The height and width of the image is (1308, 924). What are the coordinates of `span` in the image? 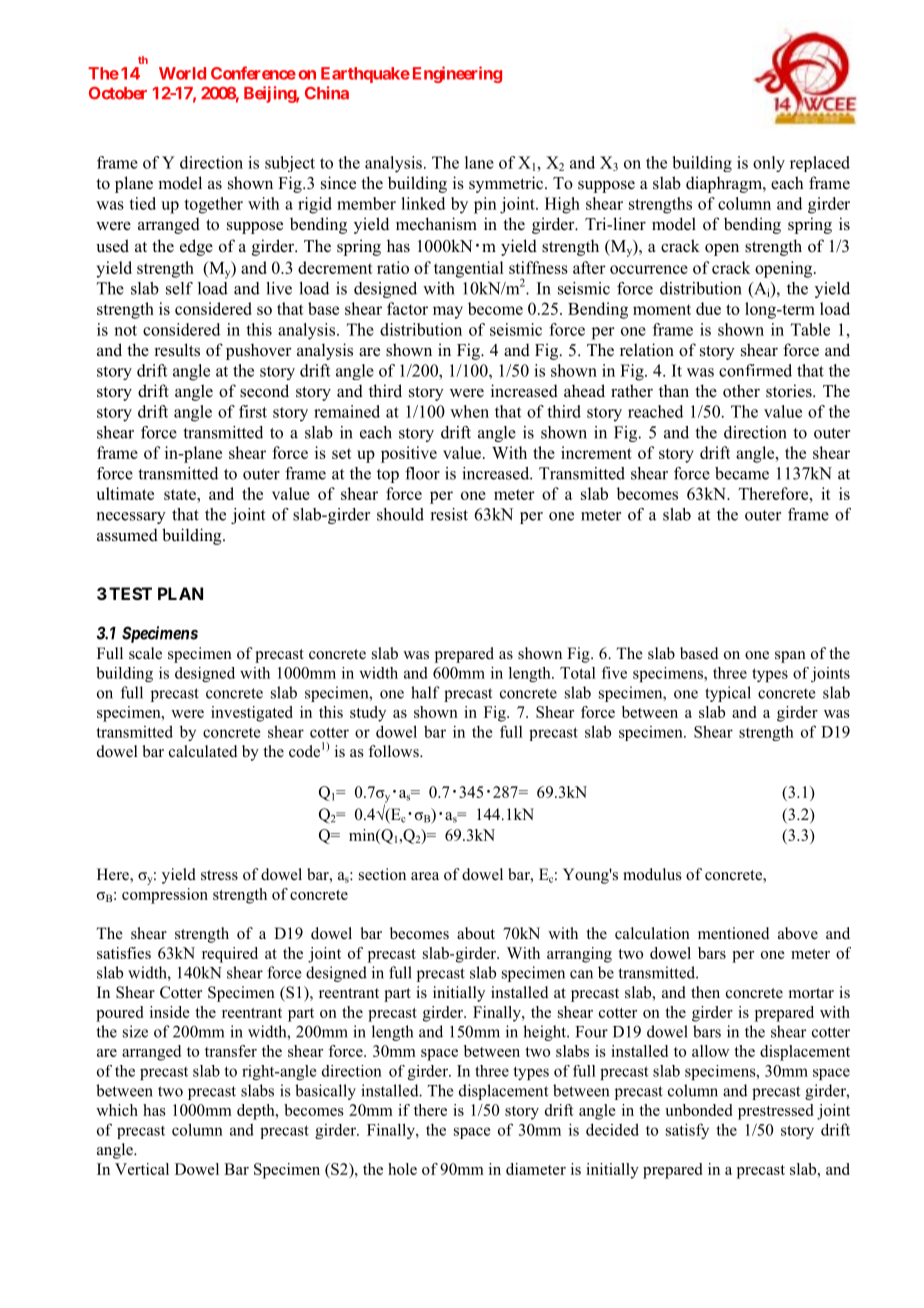 It's located at (790, 657).
